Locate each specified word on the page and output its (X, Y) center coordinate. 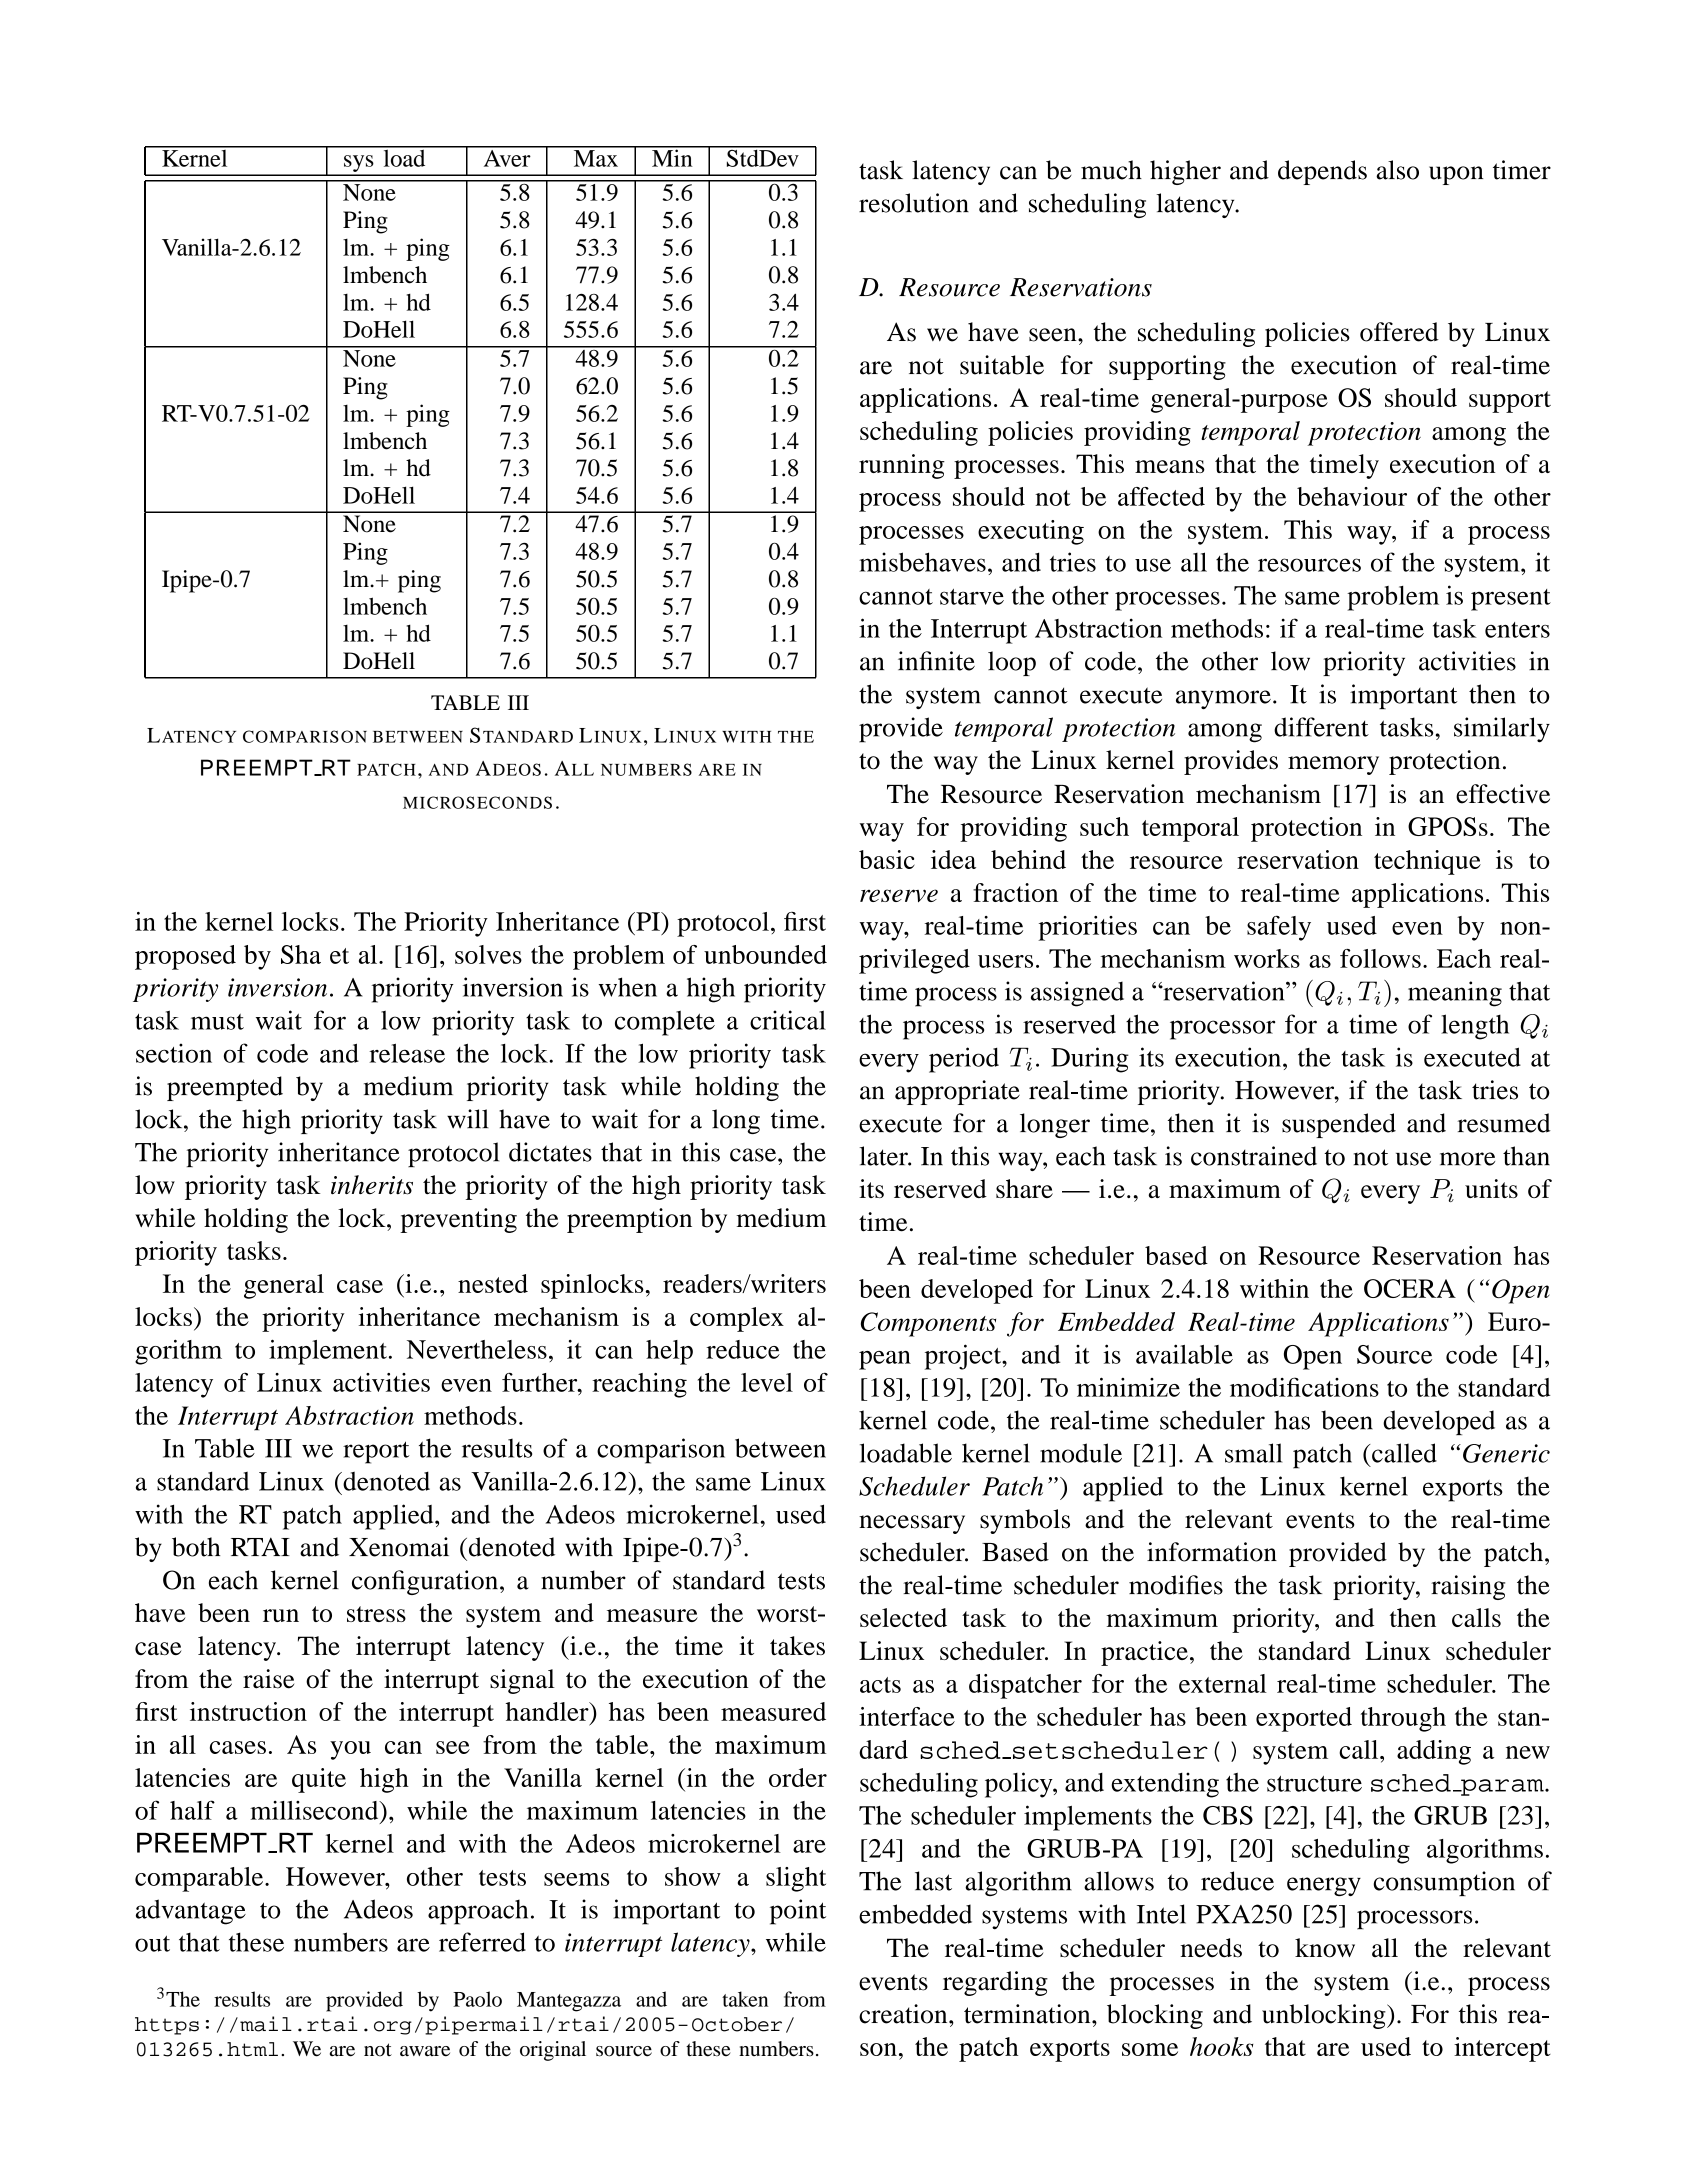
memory (1333, 765)
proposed (185, 957)
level (767, 1382)
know (1325, 1948)
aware (425, 2051)
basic (887, 859)
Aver (507, 157)
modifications (1304, 1387)
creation (904, 2014)
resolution (914, 203)
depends (1322, 172)
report (376, 1452)
